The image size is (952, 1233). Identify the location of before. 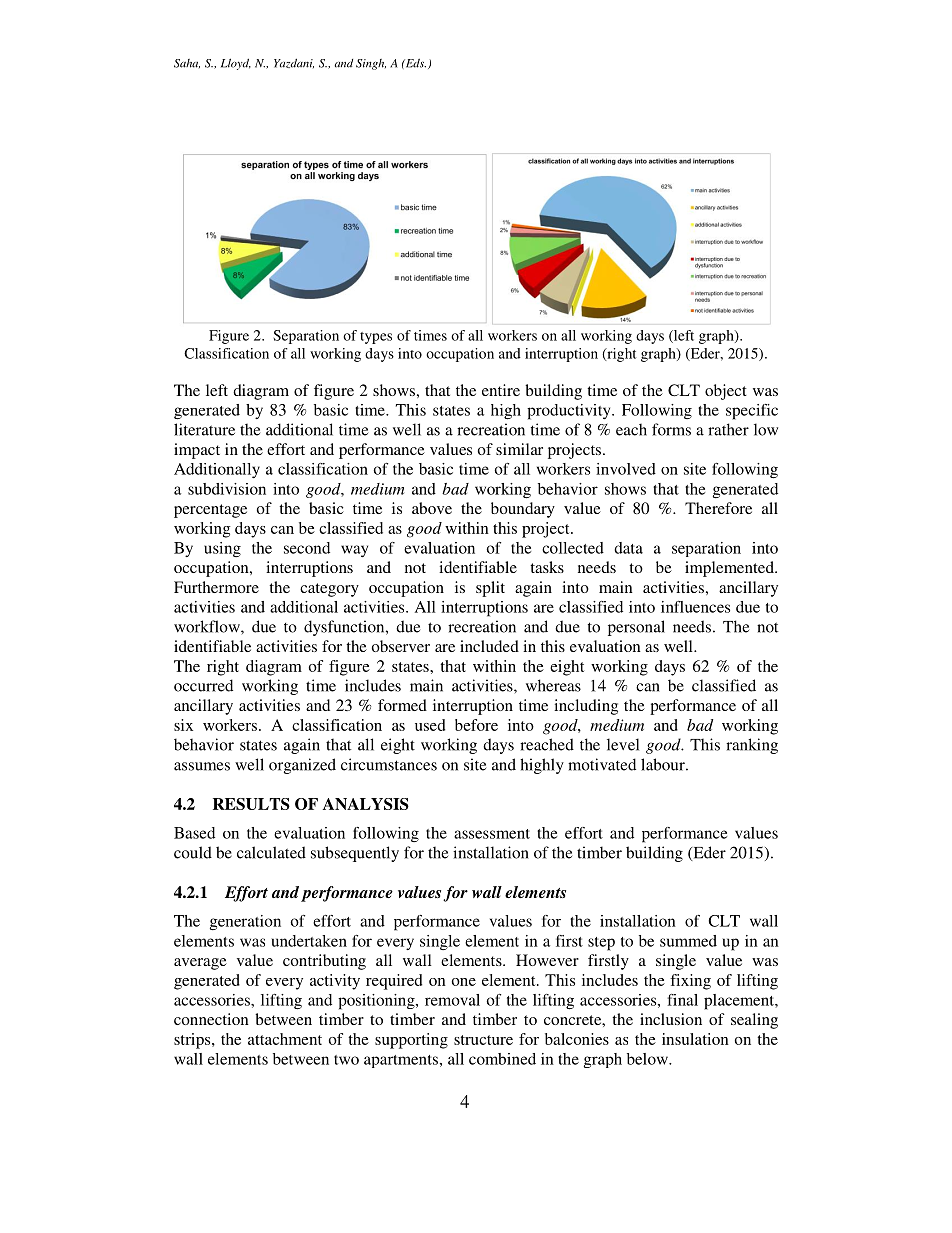
(476, 725).
